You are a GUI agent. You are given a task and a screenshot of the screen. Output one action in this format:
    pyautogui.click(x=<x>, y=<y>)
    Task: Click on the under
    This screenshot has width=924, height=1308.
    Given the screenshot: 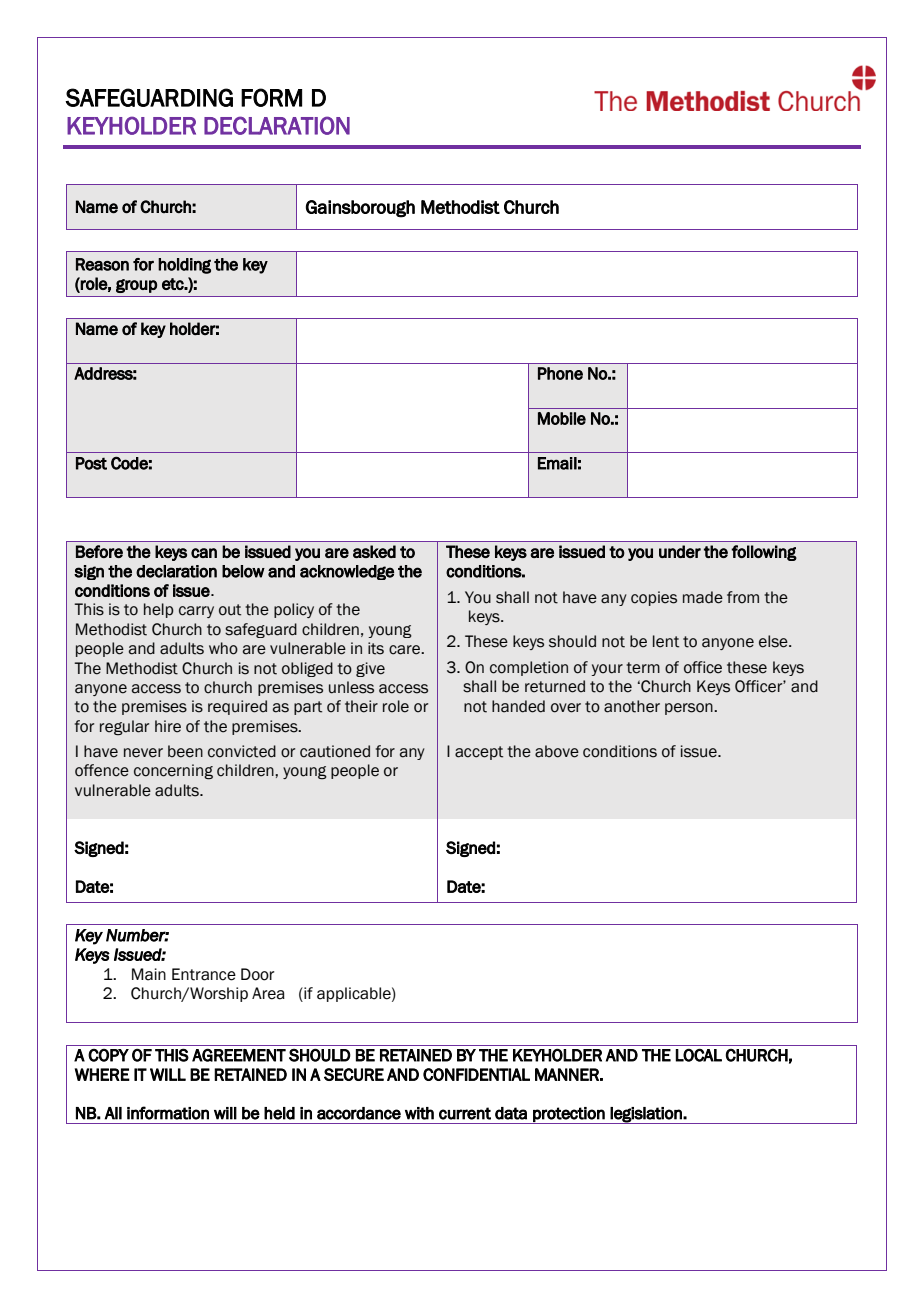 What is the action you would take?
    pyautogui.click(x=680, y=551)
